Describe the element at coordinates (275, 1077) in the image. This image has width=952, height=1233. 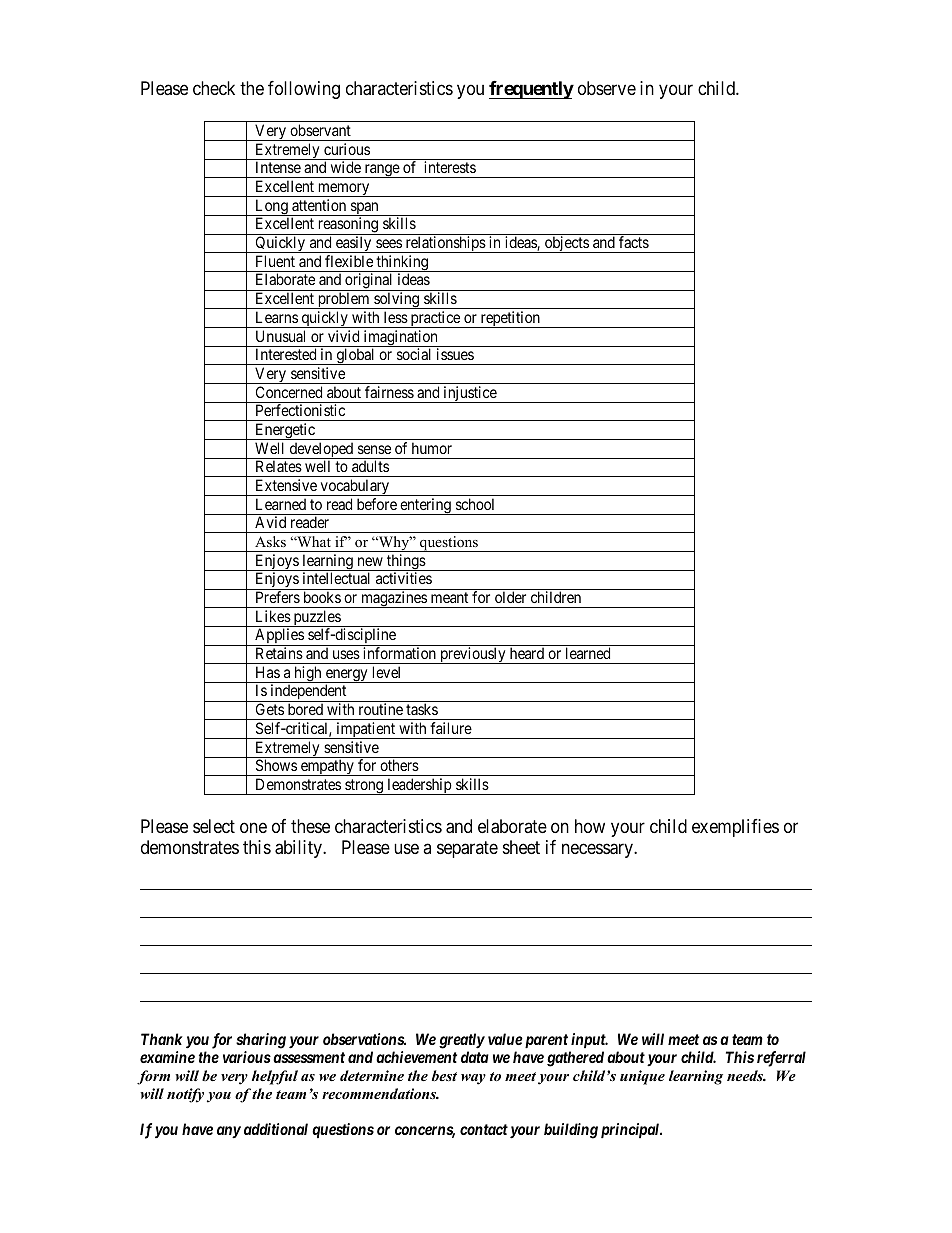
I see `helpful` at that location.
